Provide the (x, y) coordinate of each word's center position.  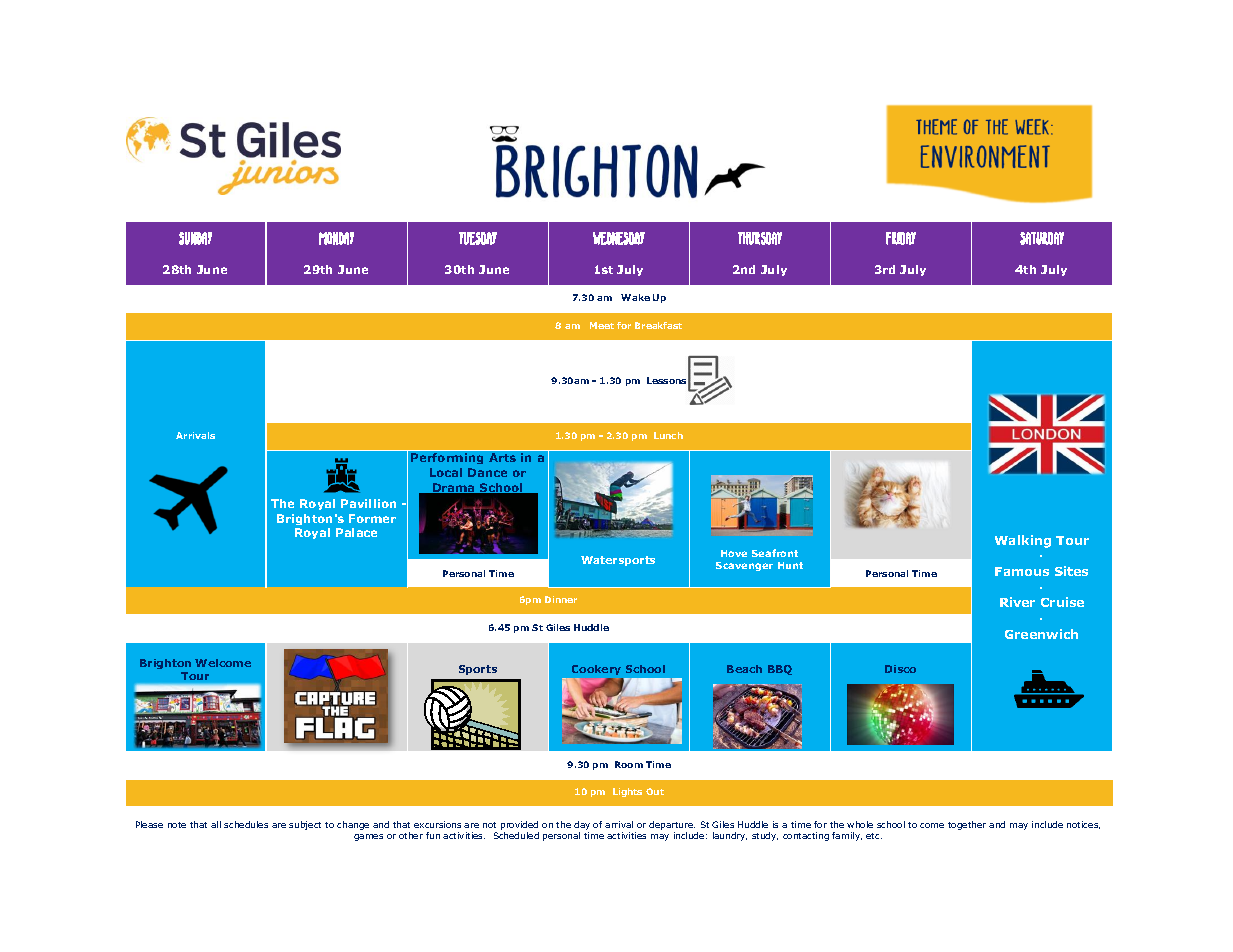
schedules (246, 824)
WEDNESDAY (619, 238)
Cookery (596, 670)
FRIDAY (901, 238)
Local (446, 472)
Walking (1023, 541)
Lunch (668, 435)
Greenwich (1041, 634)
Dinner (561, 599)
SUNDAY (195, 238)
